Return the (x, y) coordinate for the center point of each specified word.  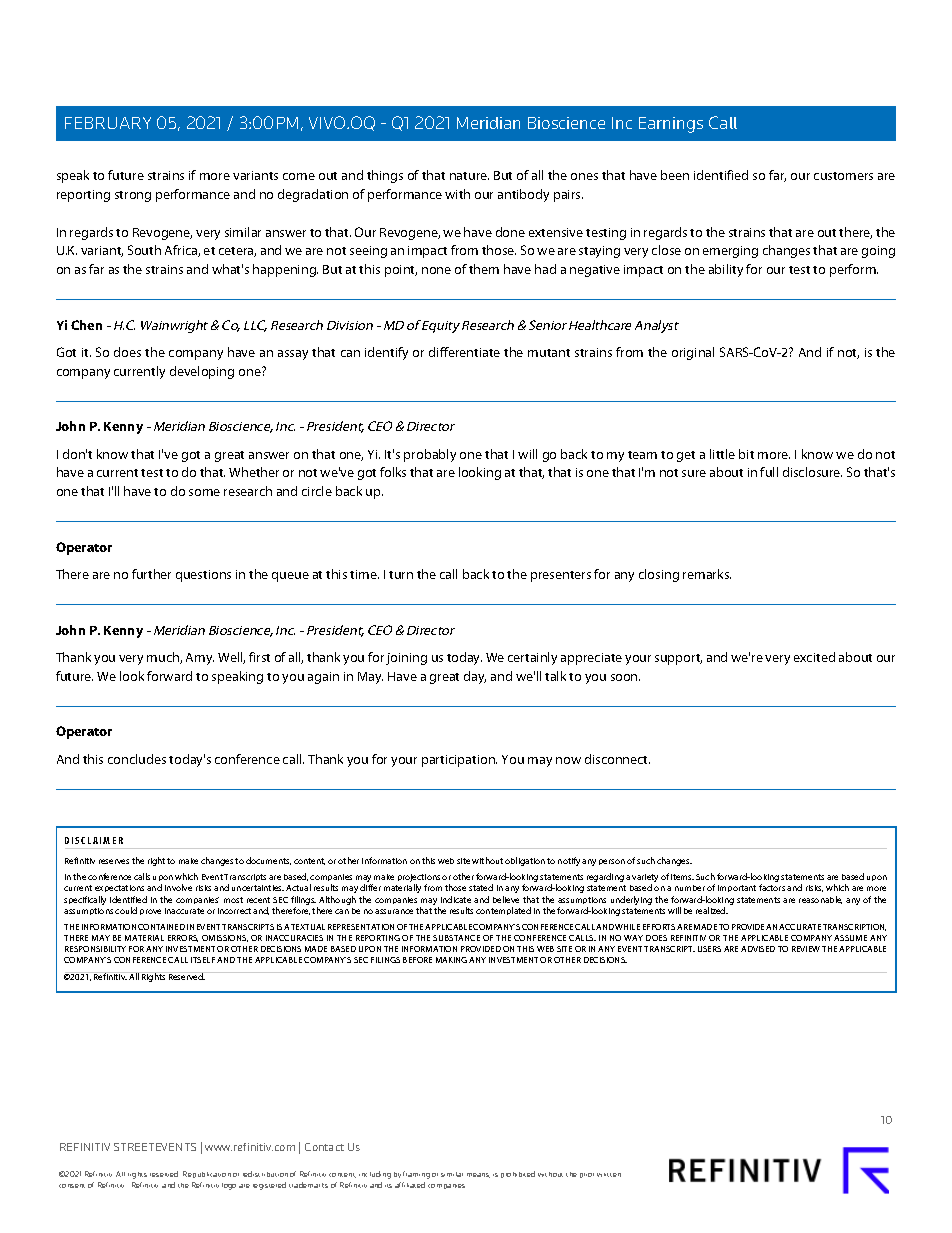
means (478, 1175)
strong (133, 196)
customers (843, 176)
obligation (525, 861)
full (769, 472)
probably (430, 455)
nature (469, 176)
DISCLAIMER (94, 840)
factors (772, 887)
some (204, 492)
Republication (207, 1174)
